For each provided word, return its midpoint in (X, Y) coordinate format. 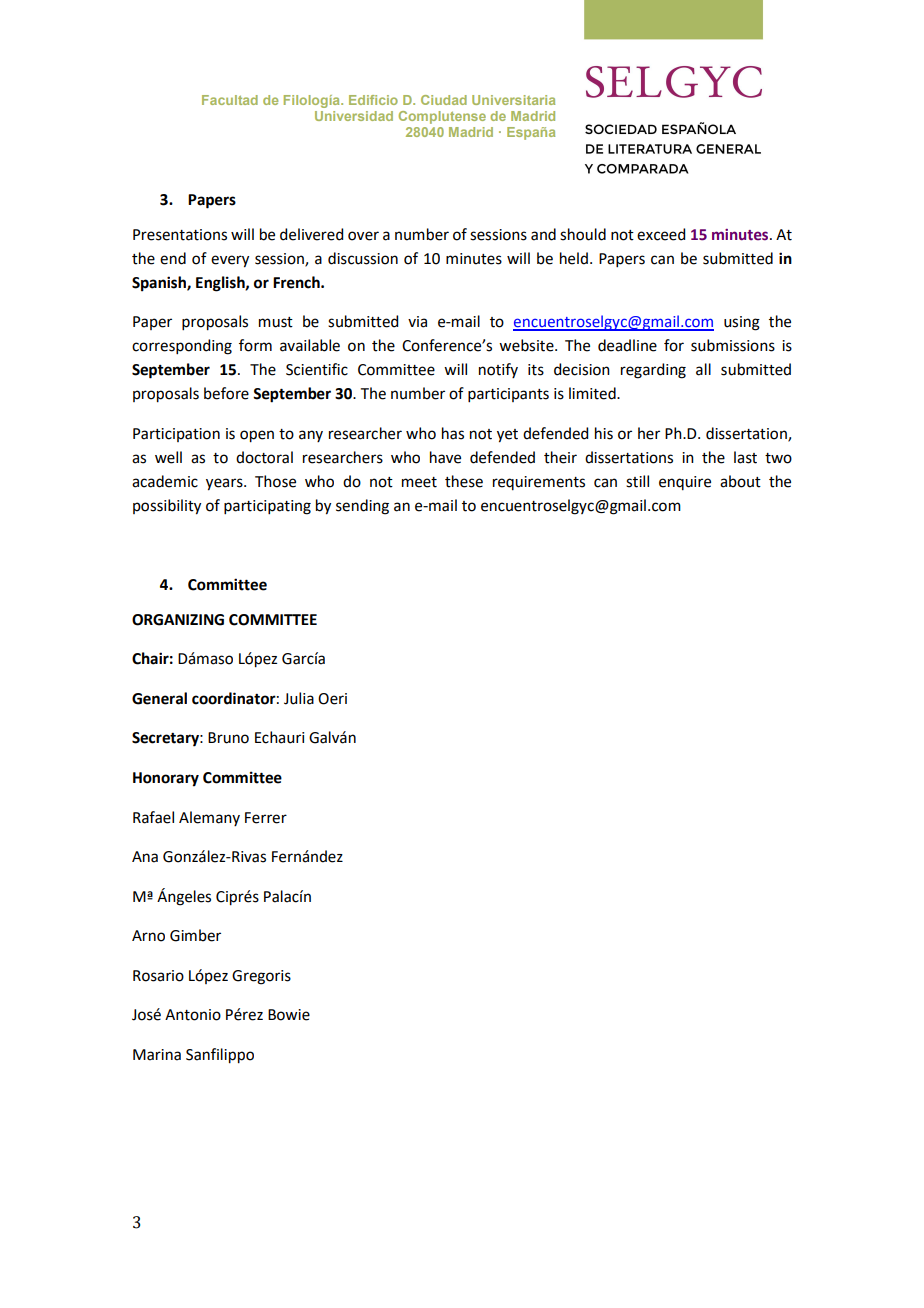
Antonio (193, 1015)
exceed (661, 234)
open (257, 436)
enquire (685, 483)
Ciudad (444, 100)
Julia (299, 698)
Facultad (230, 100)
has (453, 433)
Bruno (228, 738)
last (745, 457)
